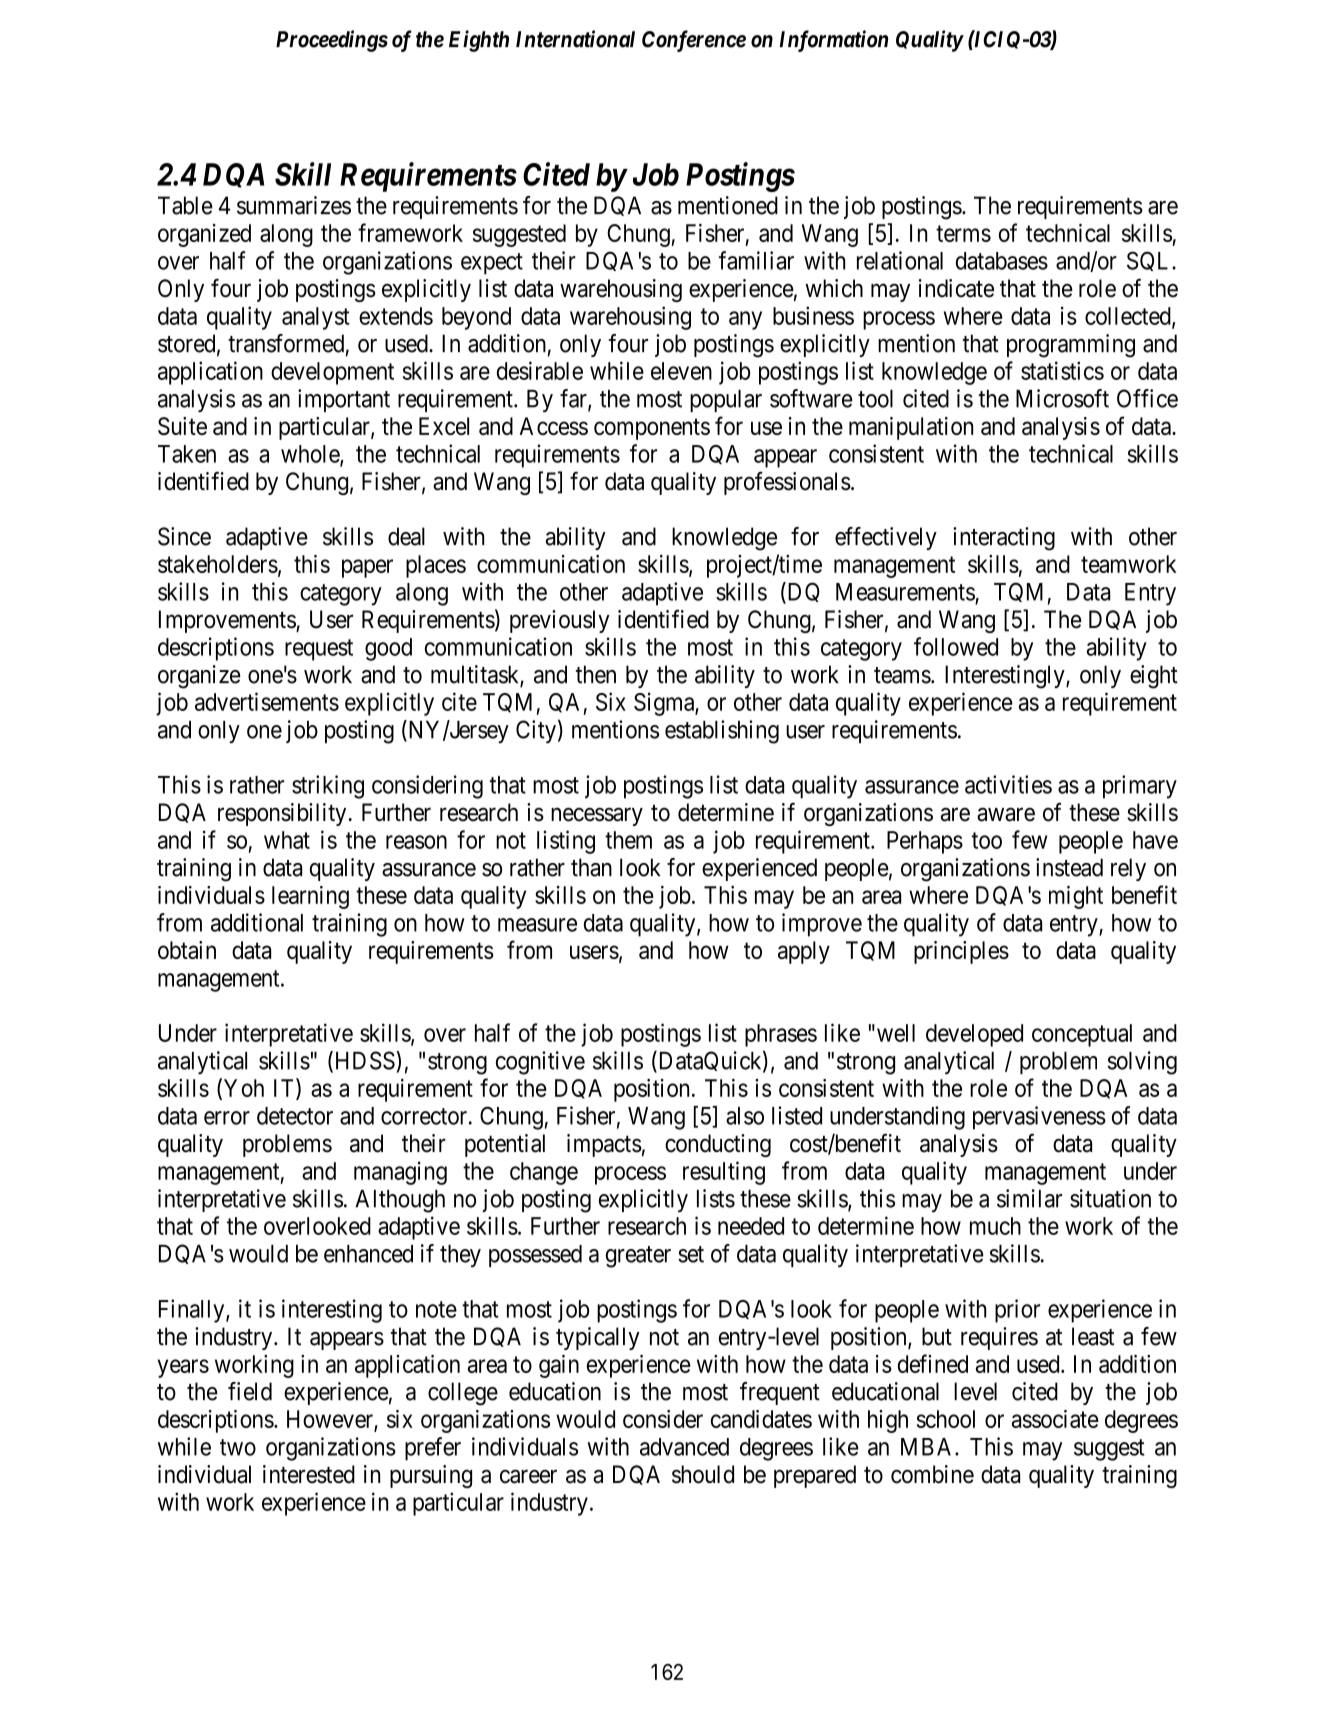 This screenshot has width=1334, height=1727. Describe the element at coordinates (367, 568) in the screenshot. I see `paper` at that location.
